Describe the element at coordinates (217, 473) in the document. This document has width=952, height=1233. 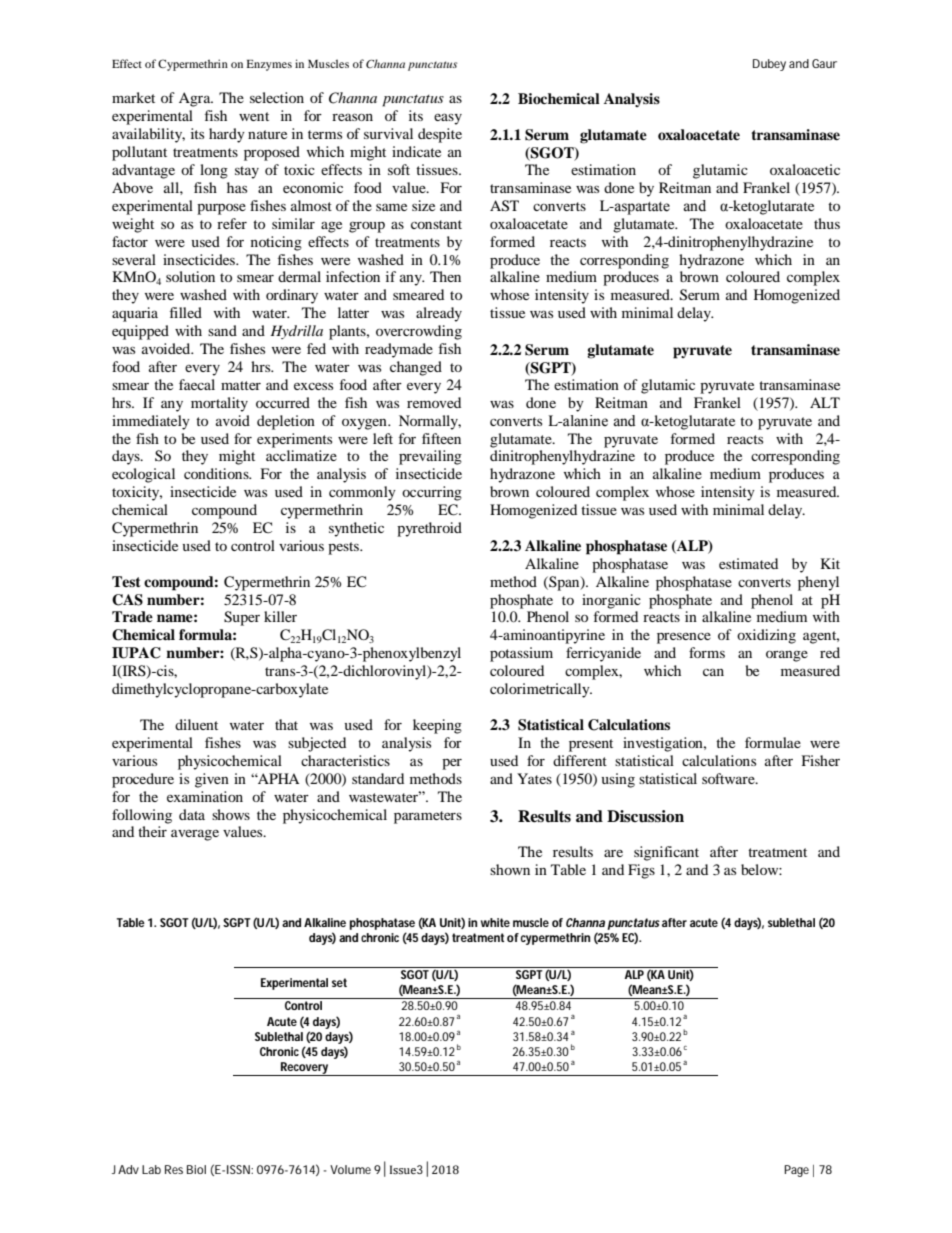
I see `conditions` at that location.
